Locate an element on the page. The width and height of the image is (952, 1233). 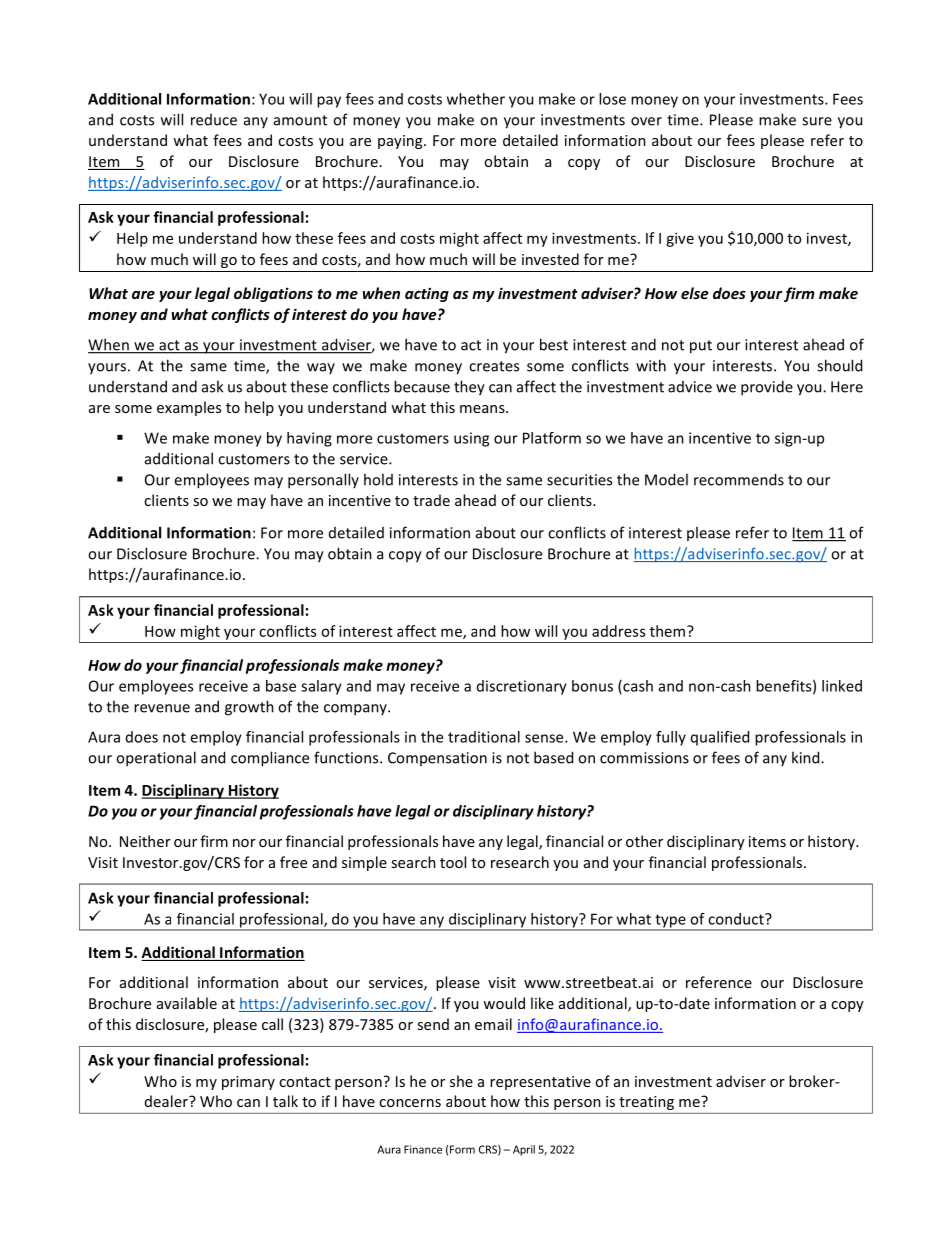
discretionary is located at coordinates (522, 687).
